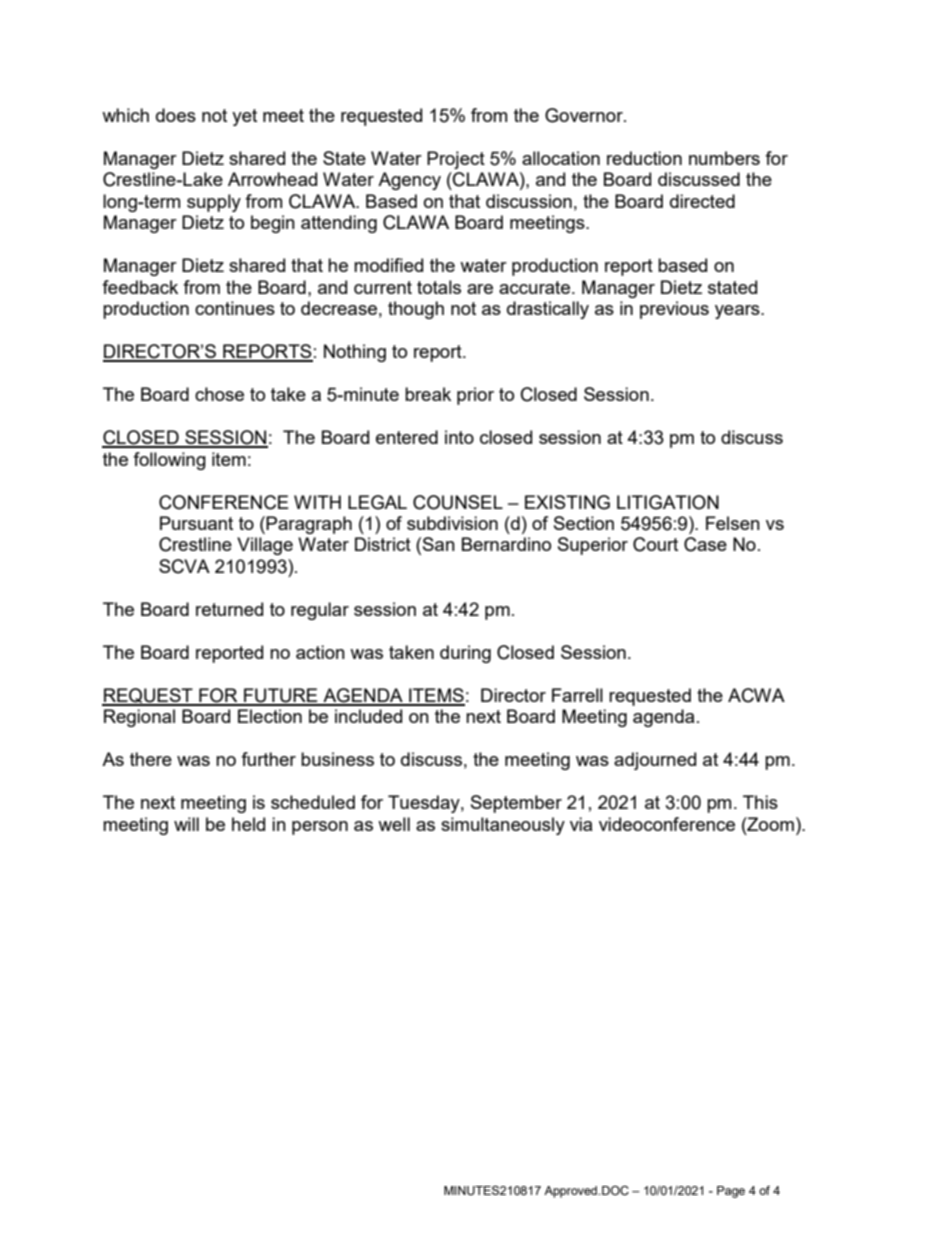 The image size is (952, 1233). Describe the element at coordinates (577, 695) in the page. I see `Farrell` at that location.
